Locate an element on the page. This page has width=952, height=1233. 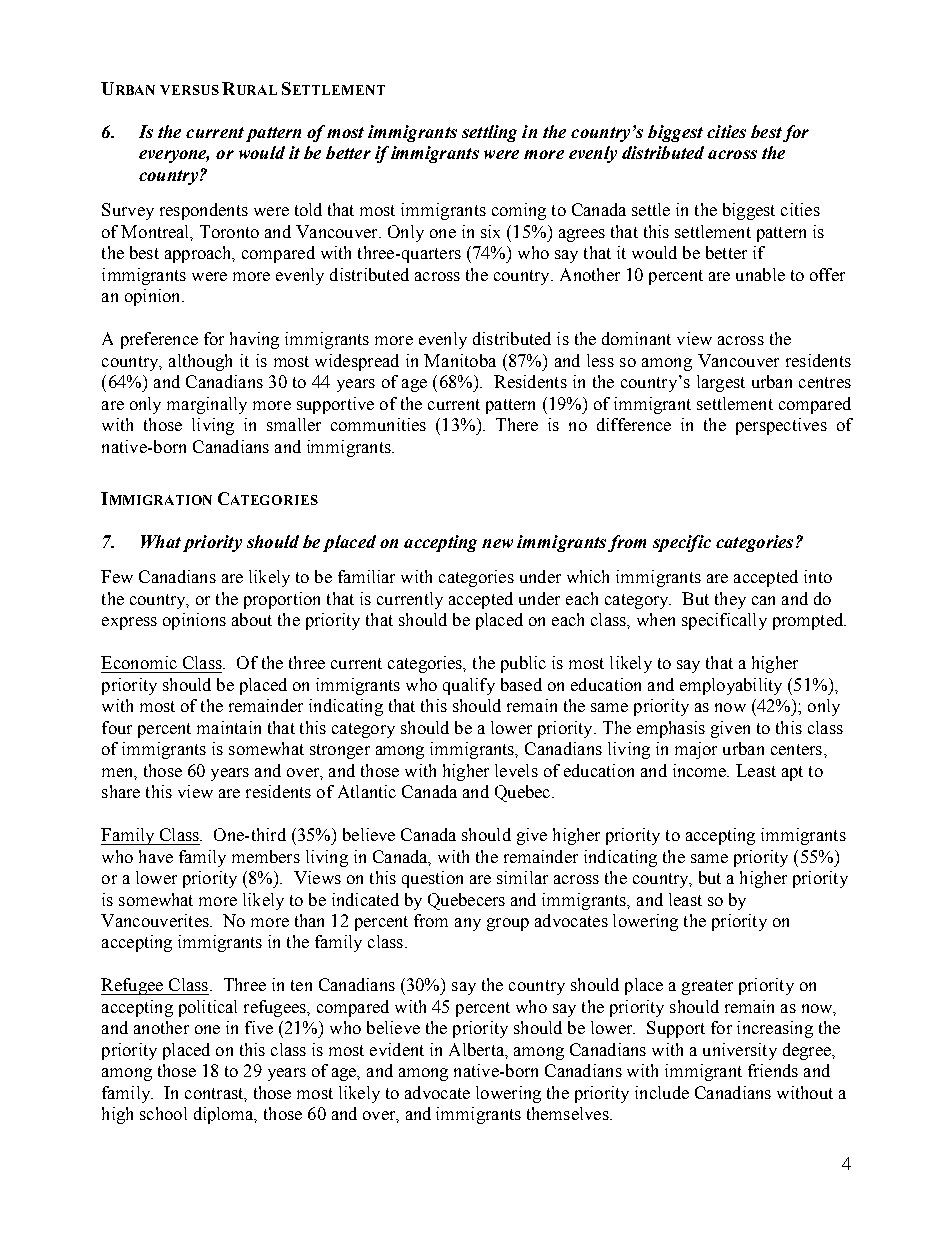
Few is located at coordinates (117, 576).
